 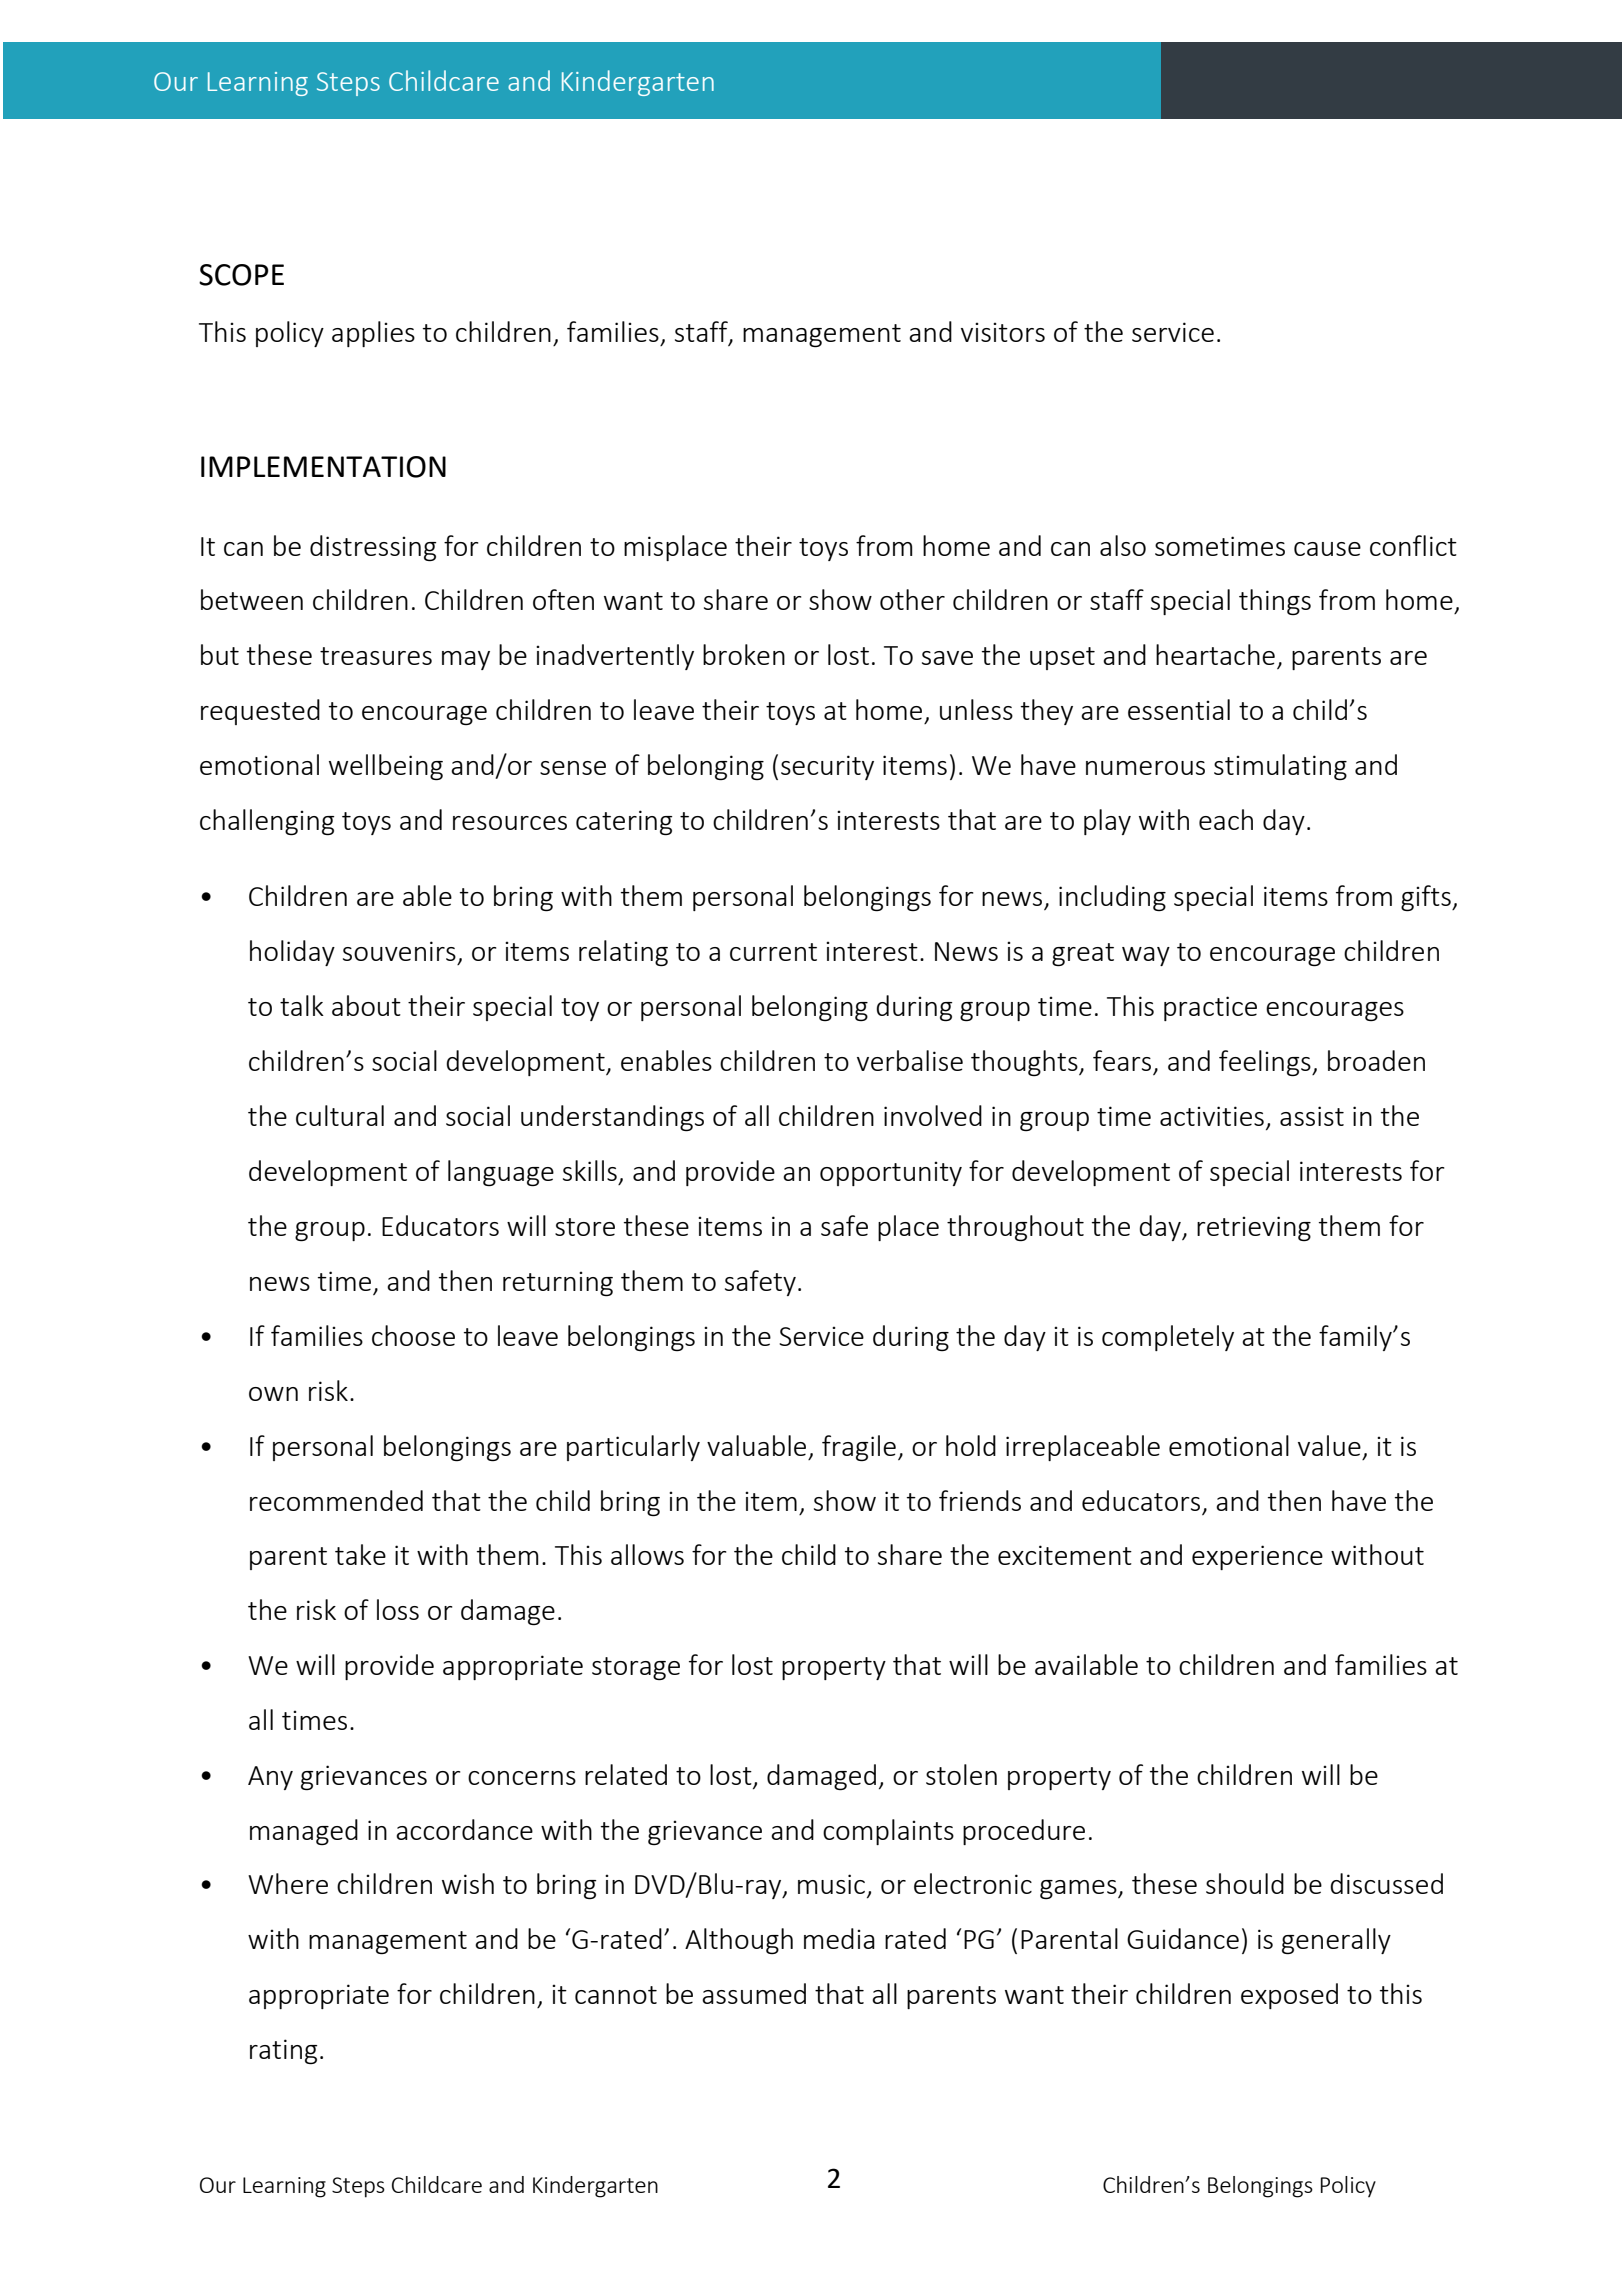 What do you see at coordinates (283, 2051) in the screenshot?
I see `rating` at bounding box center [283, 2051].
